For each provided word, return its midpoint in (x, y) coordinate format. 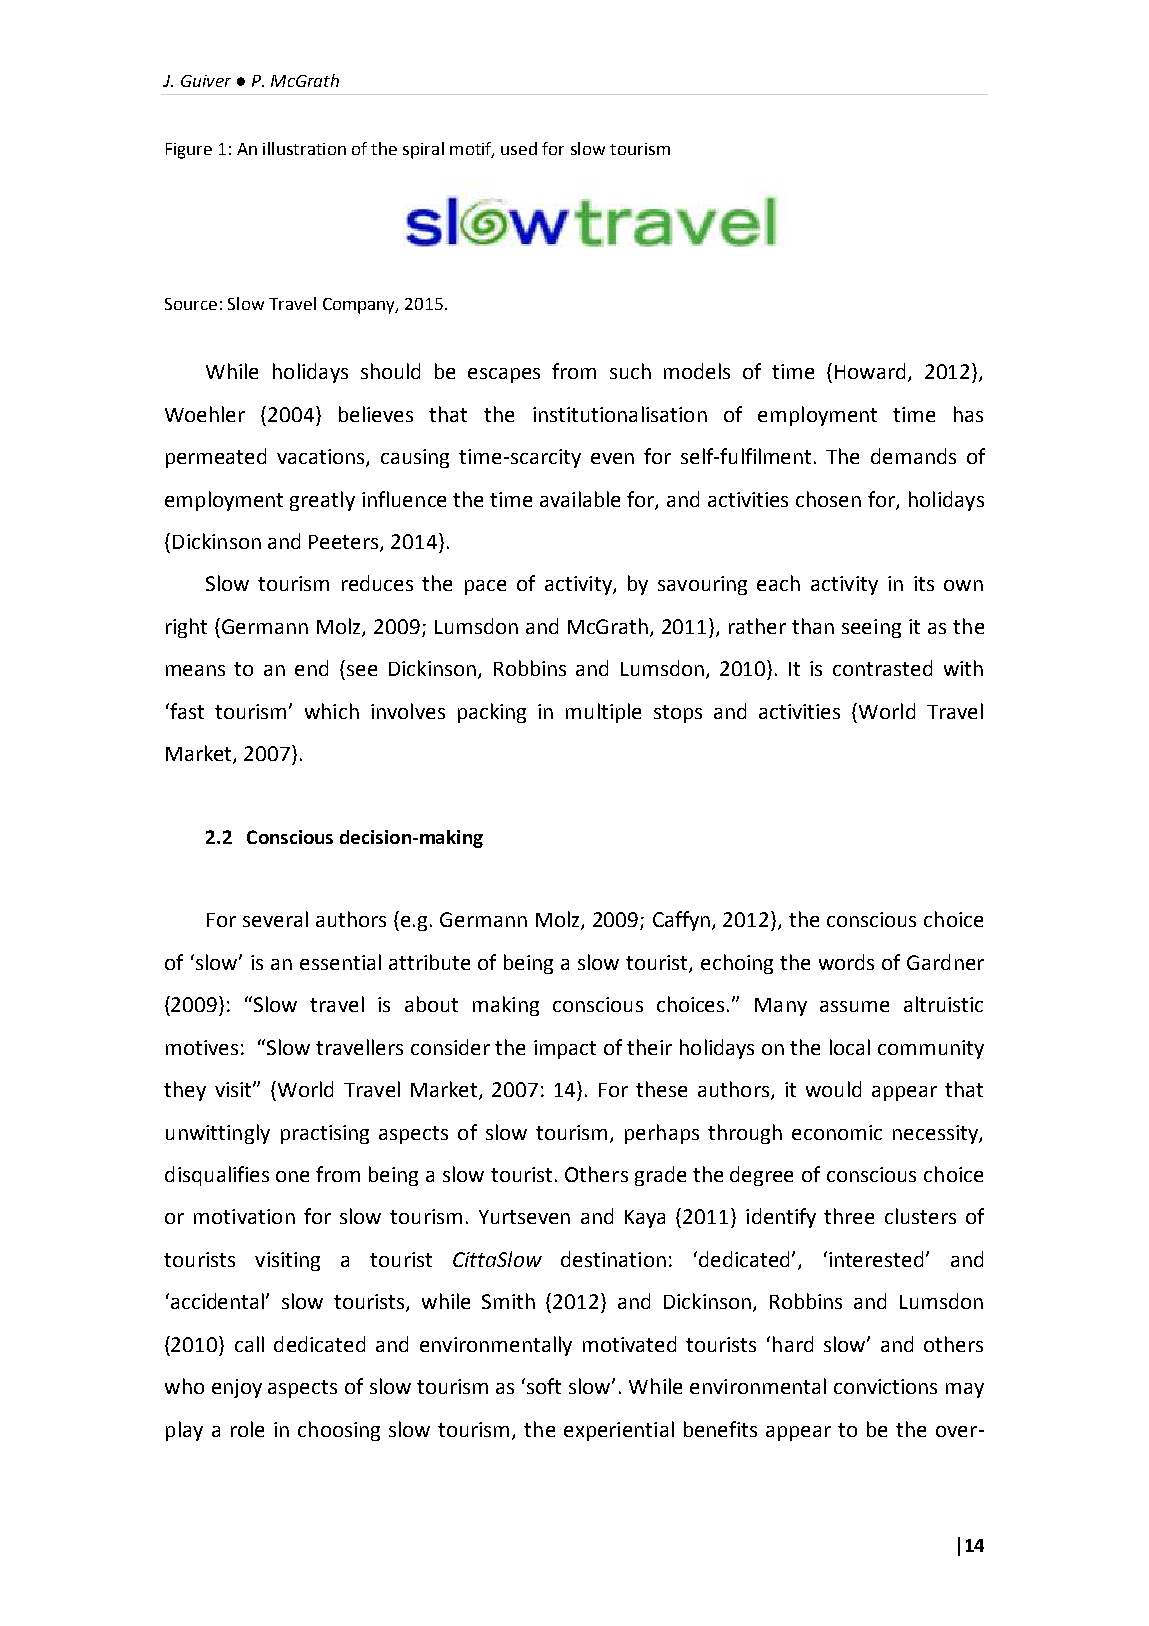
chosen (828, 499)
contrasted (882, 668)
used (519, 148)
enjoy (237, 1388)
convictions (885, 1386)
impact (565, 1049)
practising (325, 1134)
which (332, 711)
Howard (872, 372)
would (833, 1089)
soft (544, 1386)
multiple (603, 713)
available (580, 499)
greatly (322, 501)
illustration (304, 148)
